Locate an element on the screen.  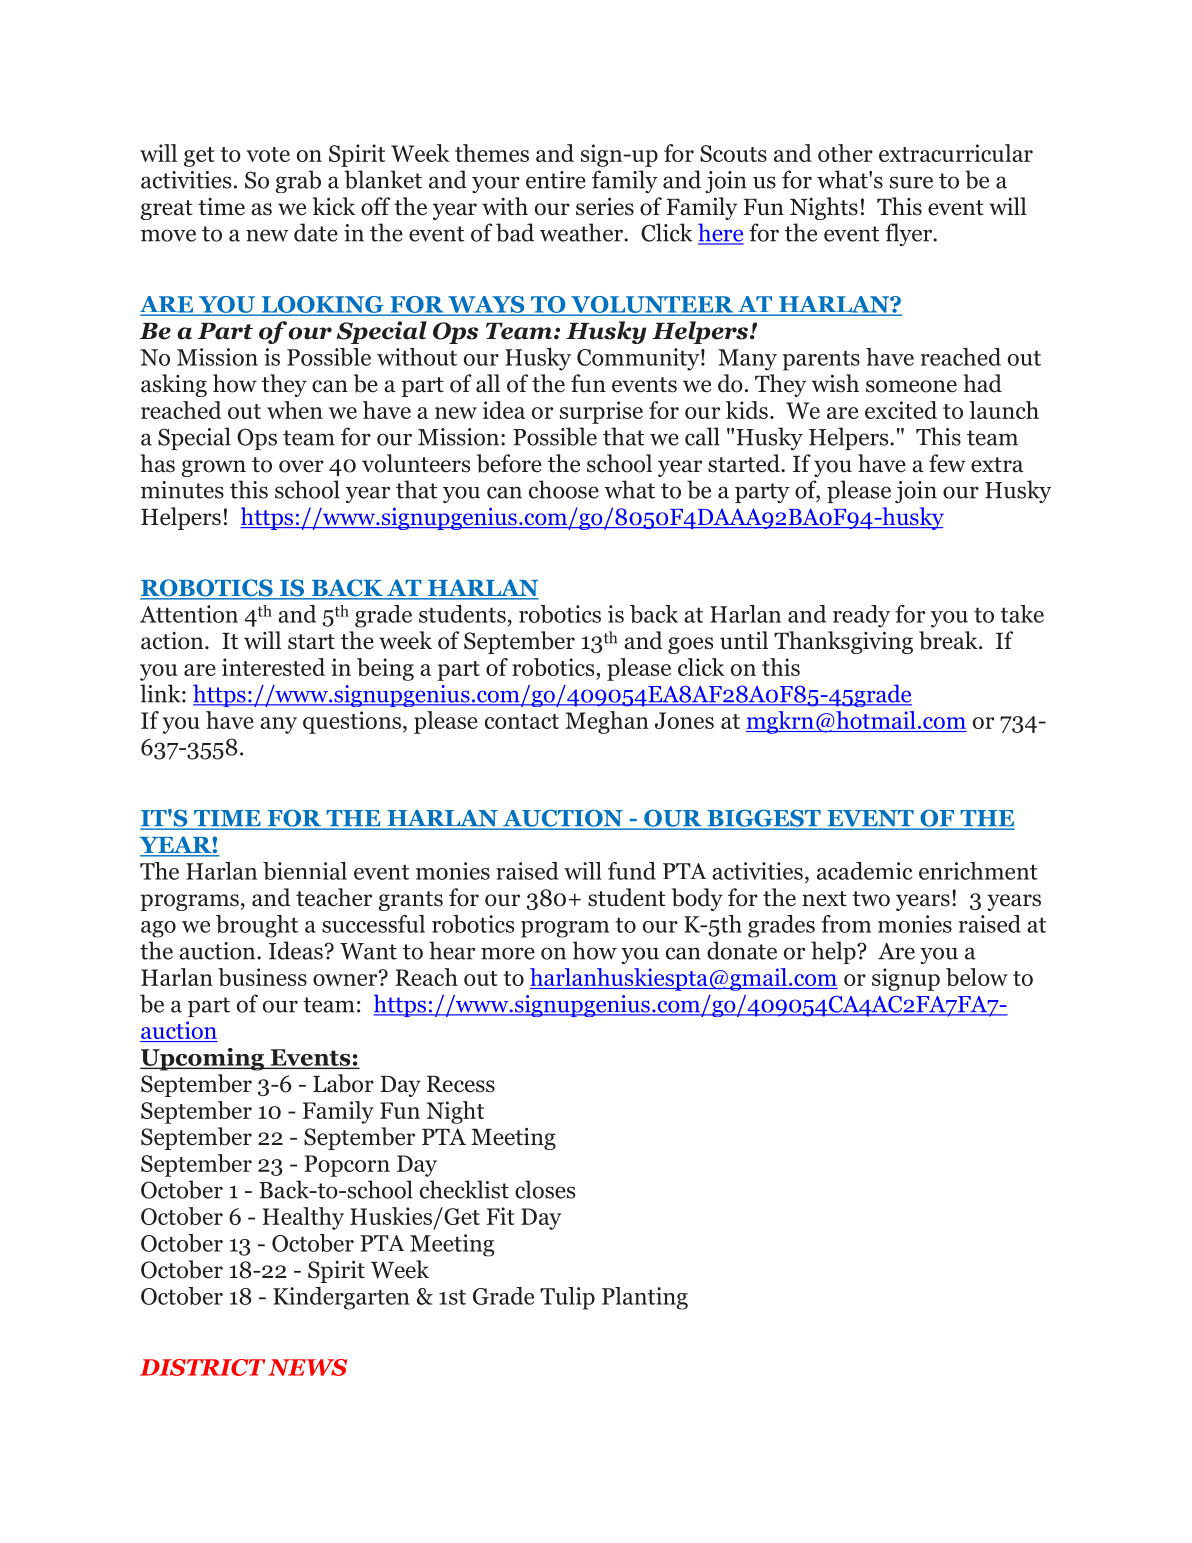
Upcoming is located at coordinates (203, 1059).
